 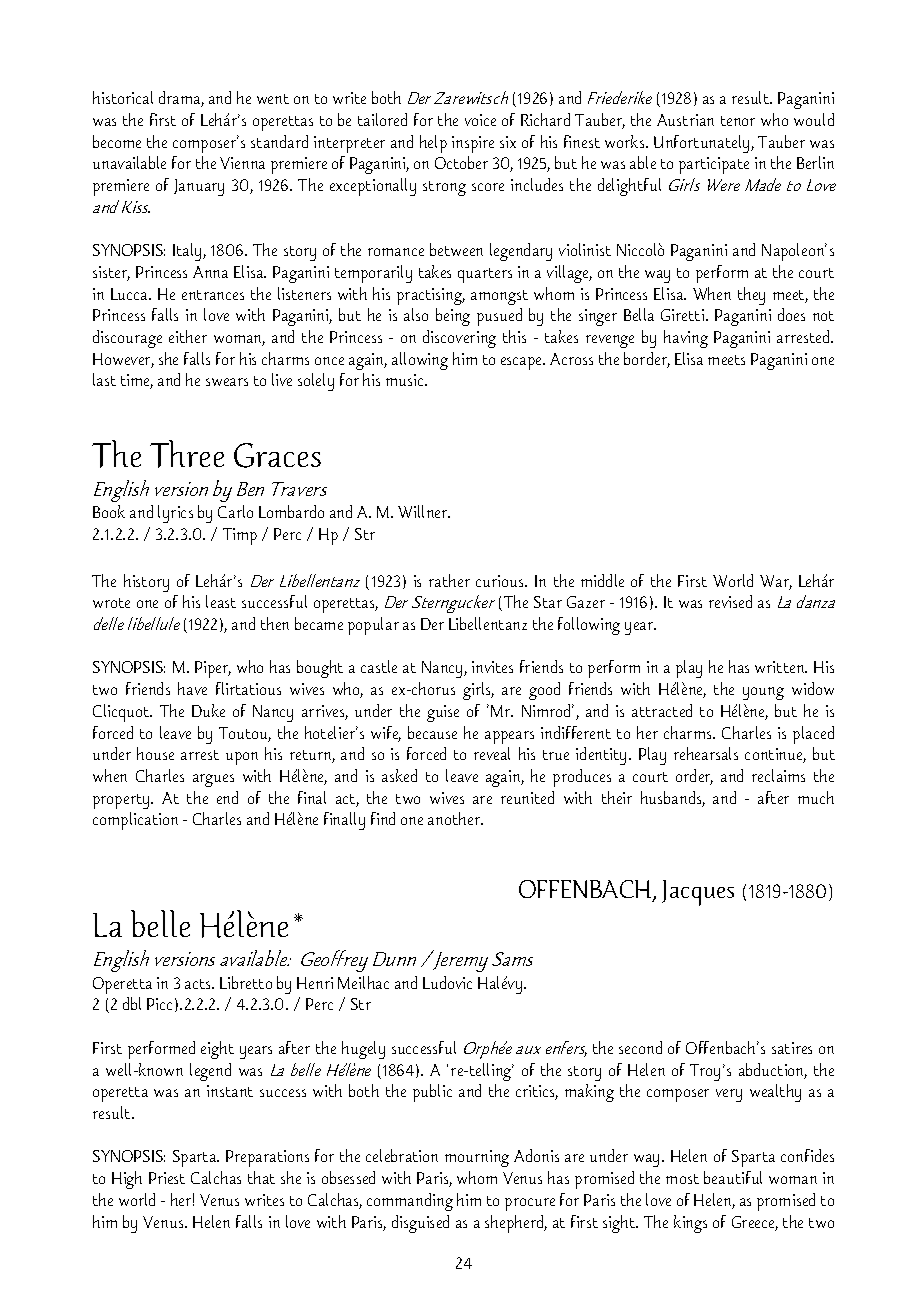 What do you see at coordinates (242, 163) in the document?
I see `Vienna` at bounding box center [242, 163].
